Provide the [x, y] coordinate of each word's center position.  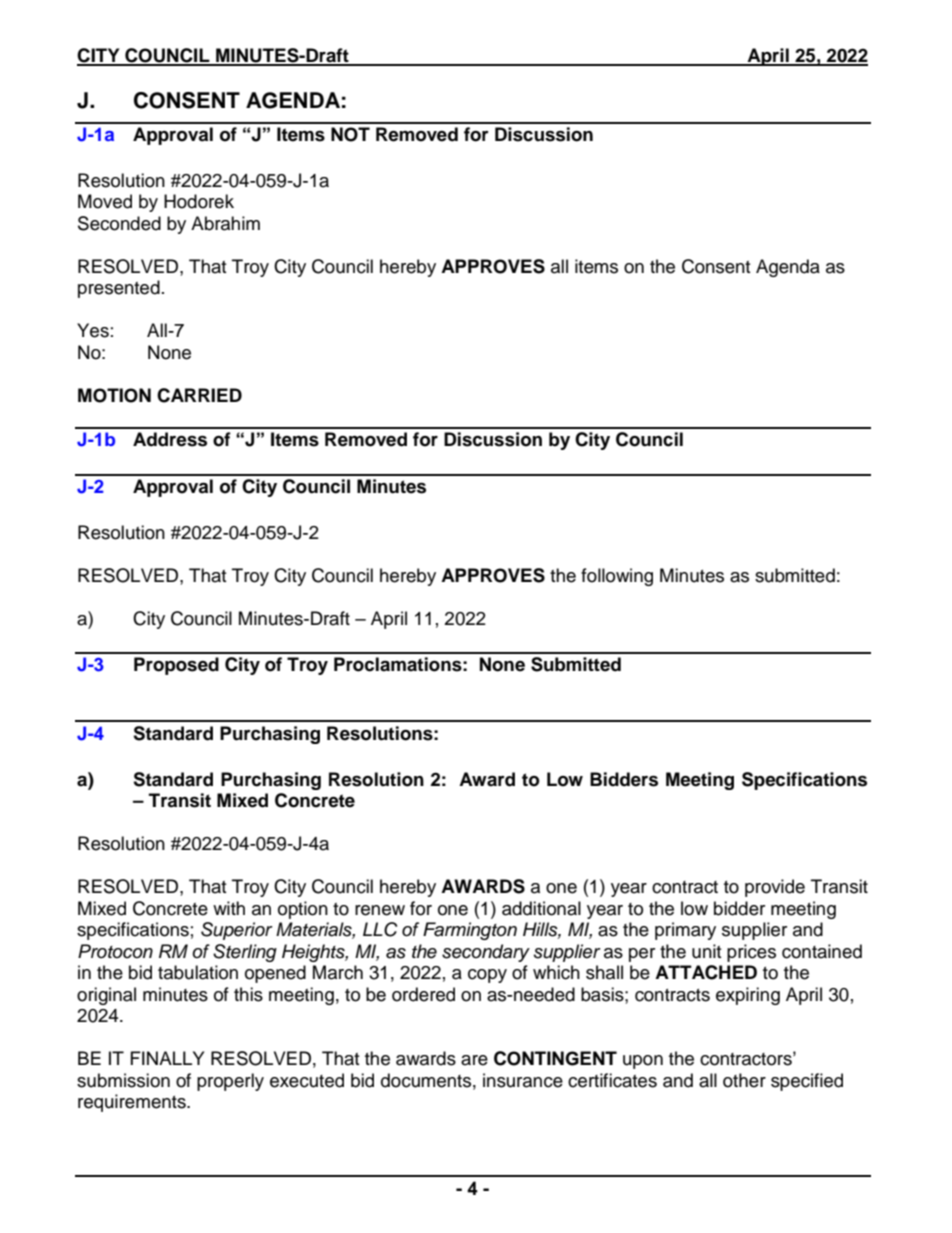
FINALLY [167, 1058]
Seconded [119, 223]
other [744, 1080]
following [617, 577]
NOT [350, 134]
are [474, 1060]
